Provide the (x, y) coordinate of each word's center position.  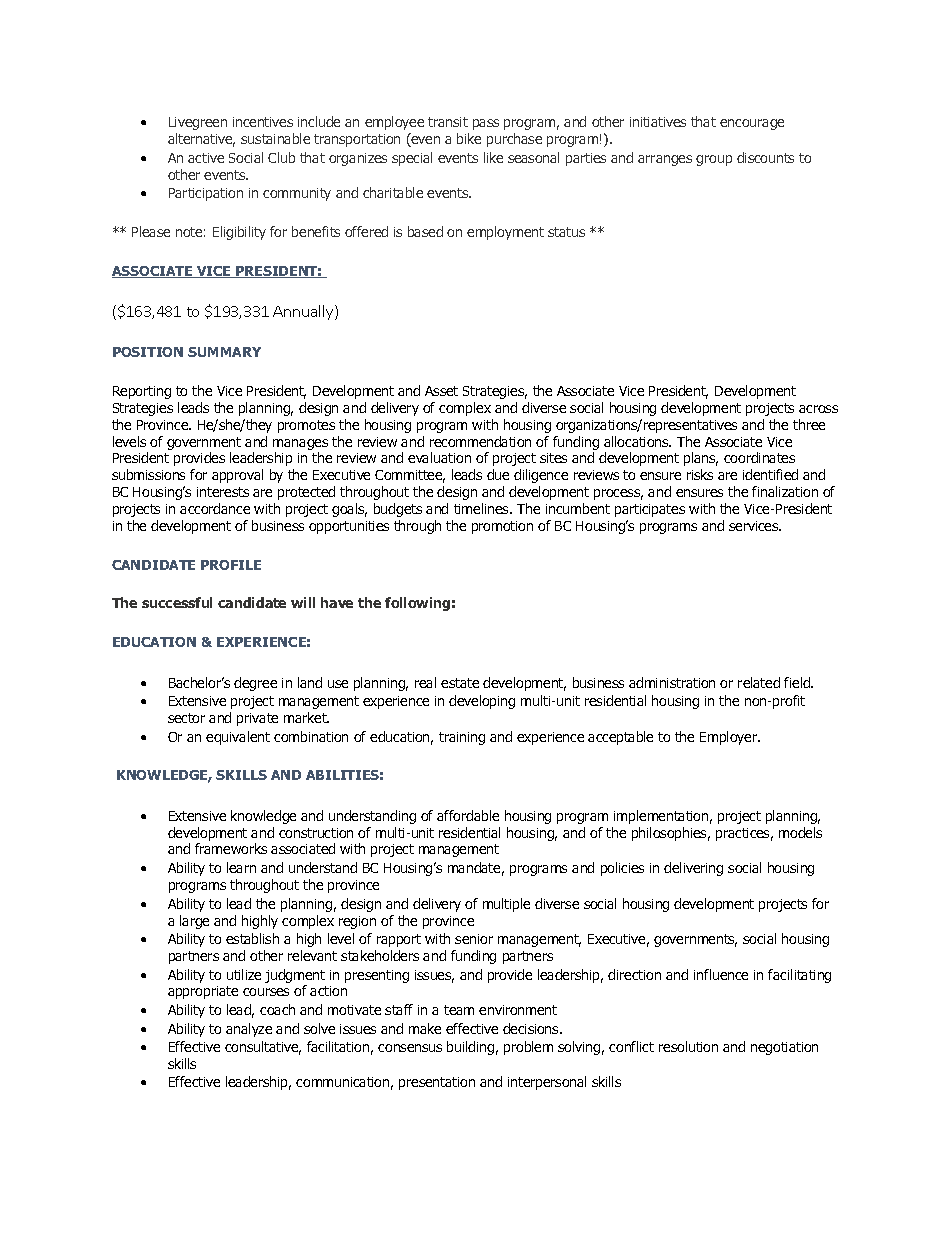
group (714, 160)
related (759, 682)
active (206, 158)
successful (177, 602)
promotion (502, 527)
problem (528, 1048)
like (493, 157)
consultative (263, 1048)
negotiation (784, 1048)
